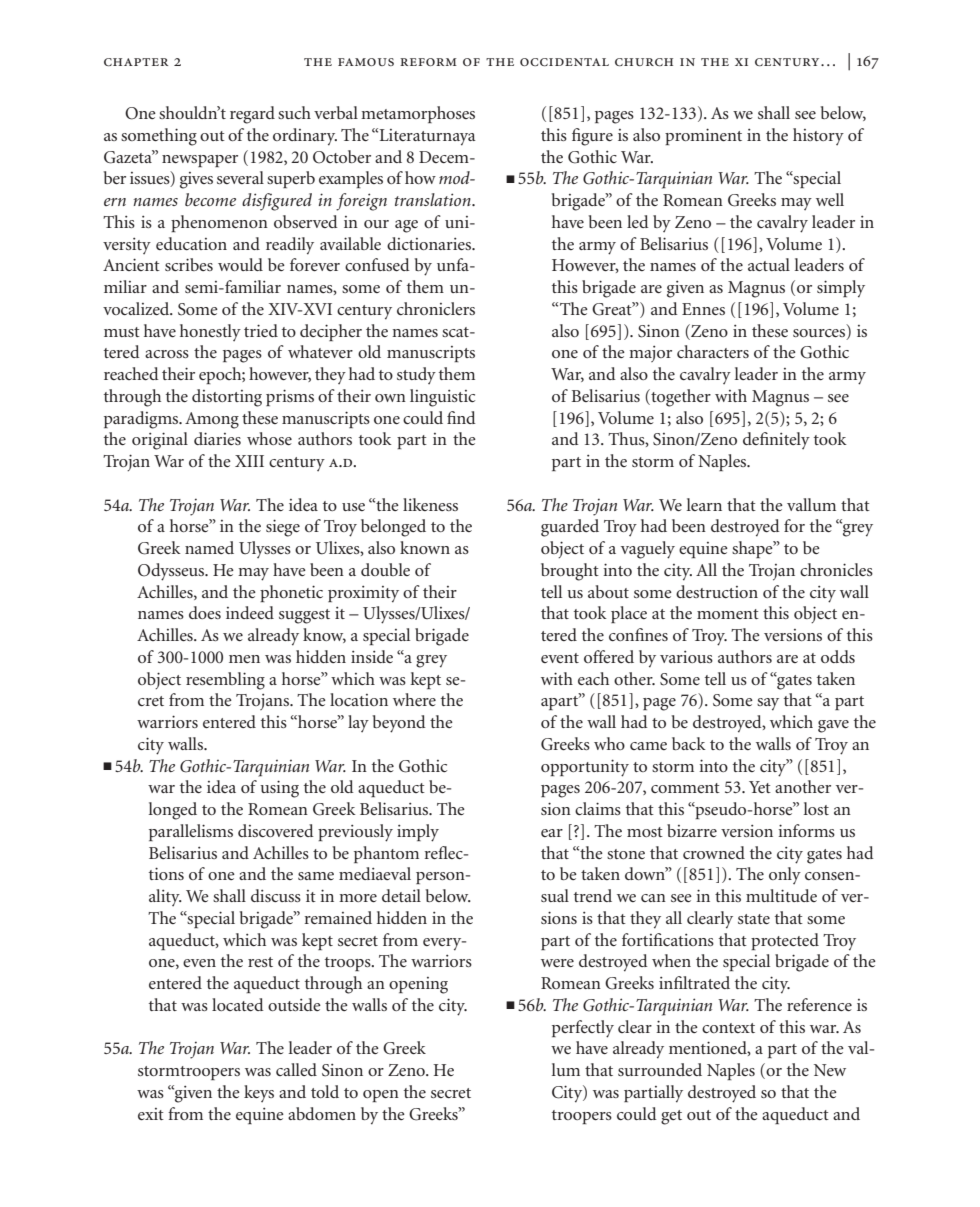  Describe the element at coordinates (570, 572) in the image. I see `brought` at that location.
